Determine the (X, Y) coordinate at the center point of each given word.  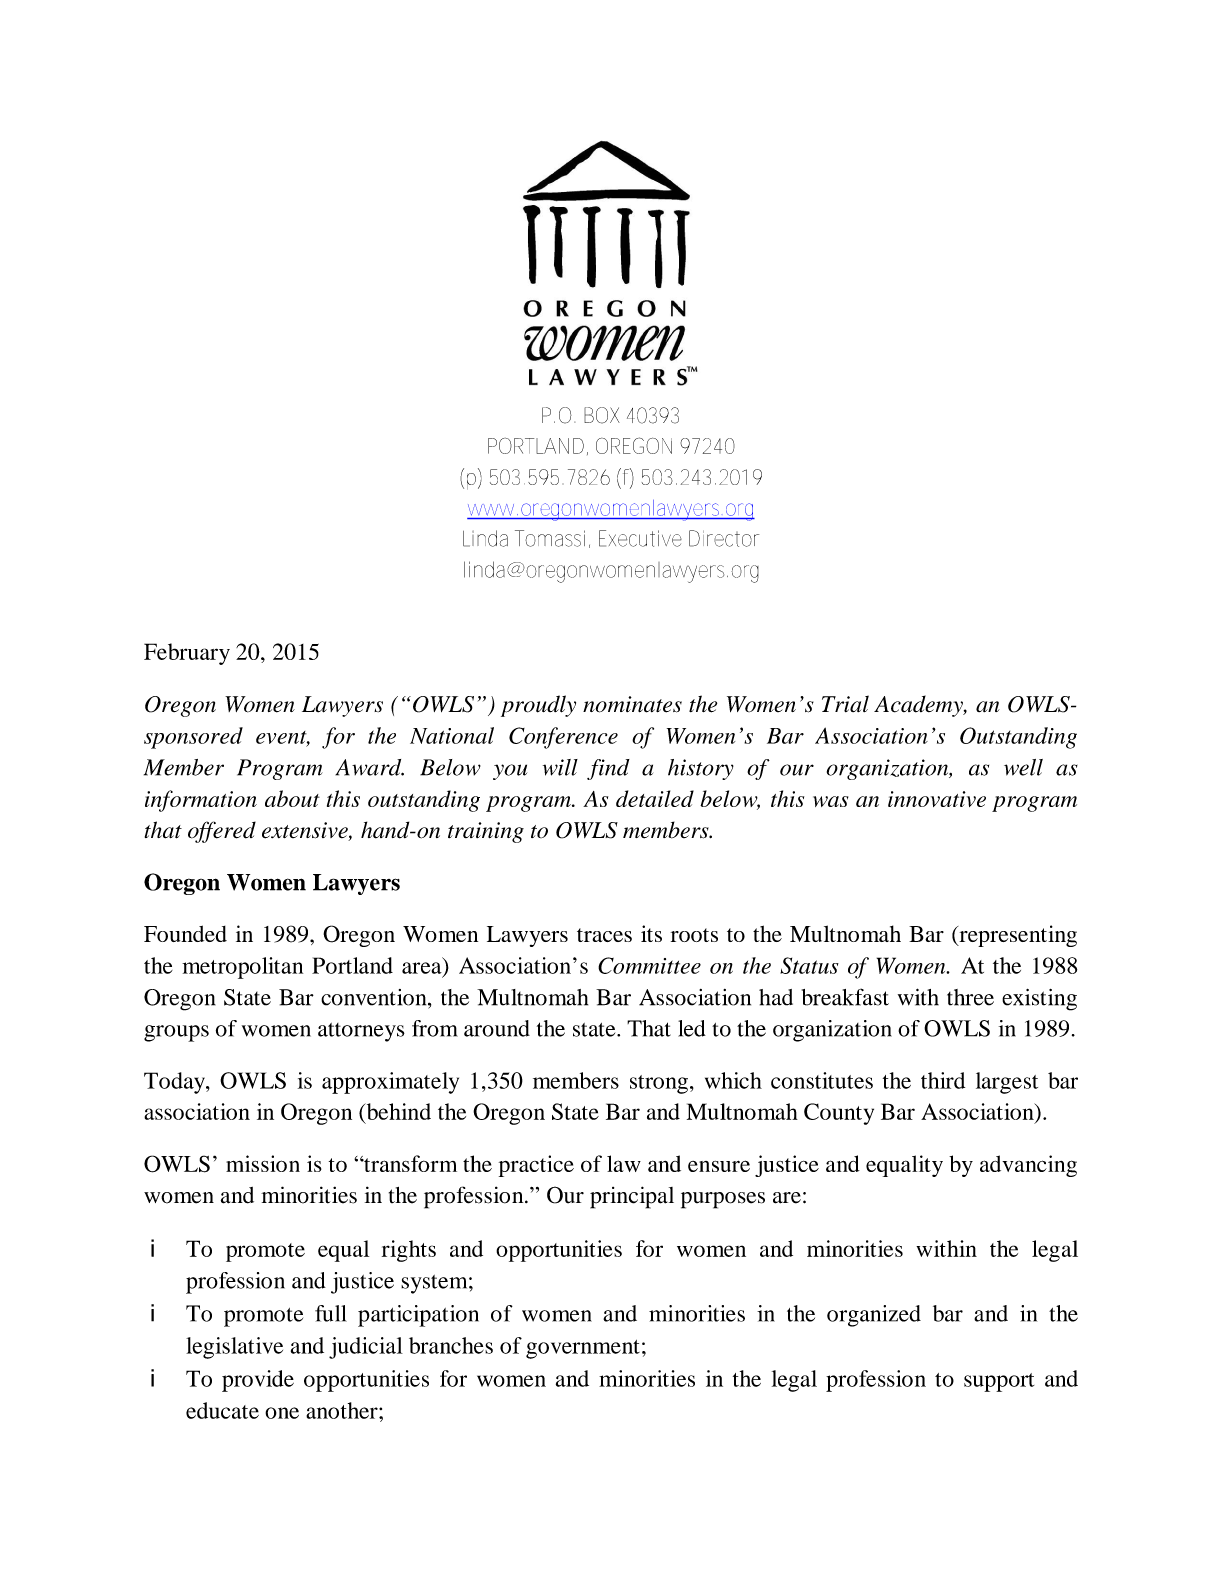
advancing (1028, 1166)
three (970, 997)
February (187, 654)
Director (724, 538)
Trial (845, 703)
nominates (632, 704)
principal (632, 1197)
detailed (655, 798)
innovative (937, 799)
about (292, 798)
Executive (640, 538)
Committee (649, 965)
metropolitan (242, 968)
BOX (602, 415)
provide (258, 1381)
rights (409, 1251)
